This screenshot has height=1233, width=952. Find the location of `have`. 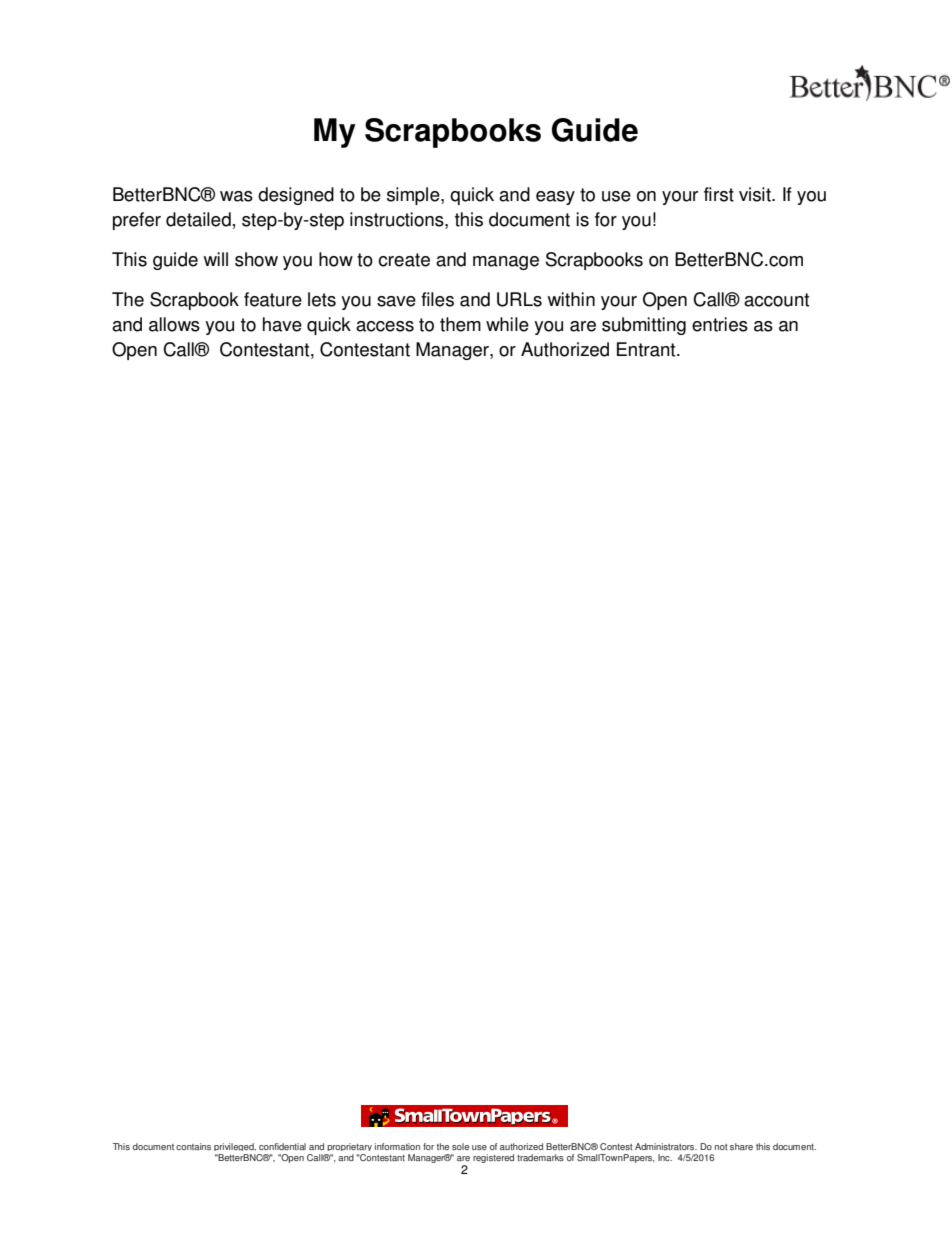

have is located at coordinates (282, 324).
